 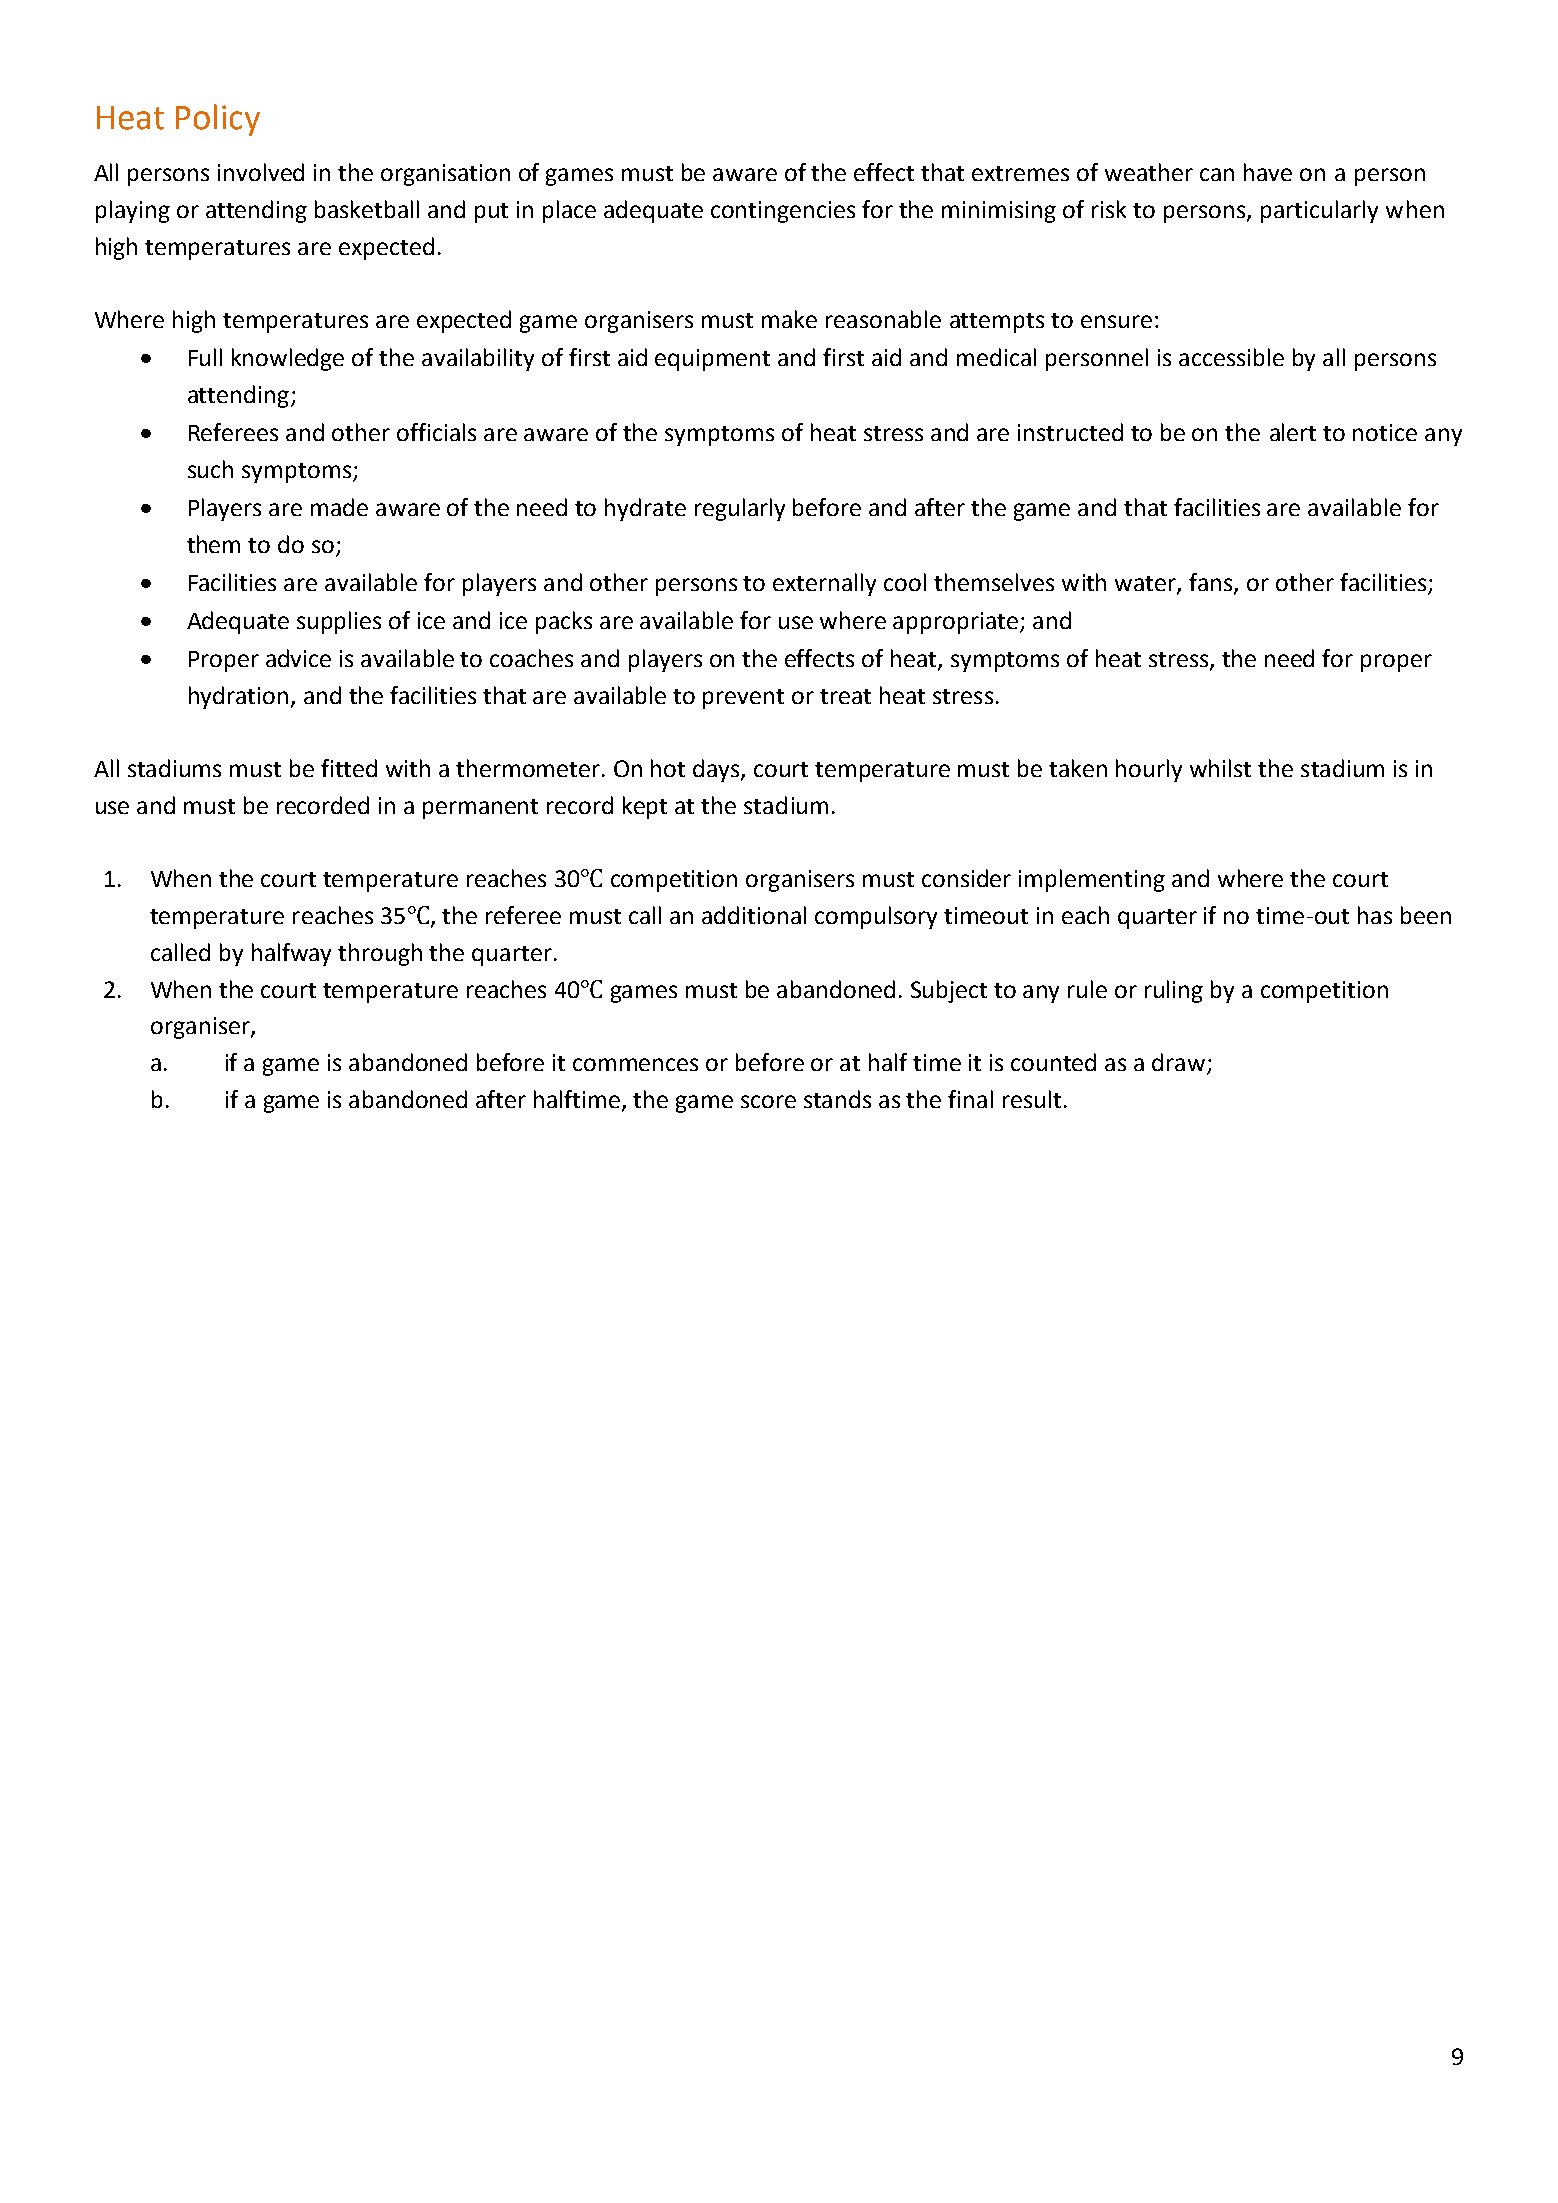 What do you see at coordinates (380, 954) in the screenshot?
I see `through` at bounding box center [380, 954].
